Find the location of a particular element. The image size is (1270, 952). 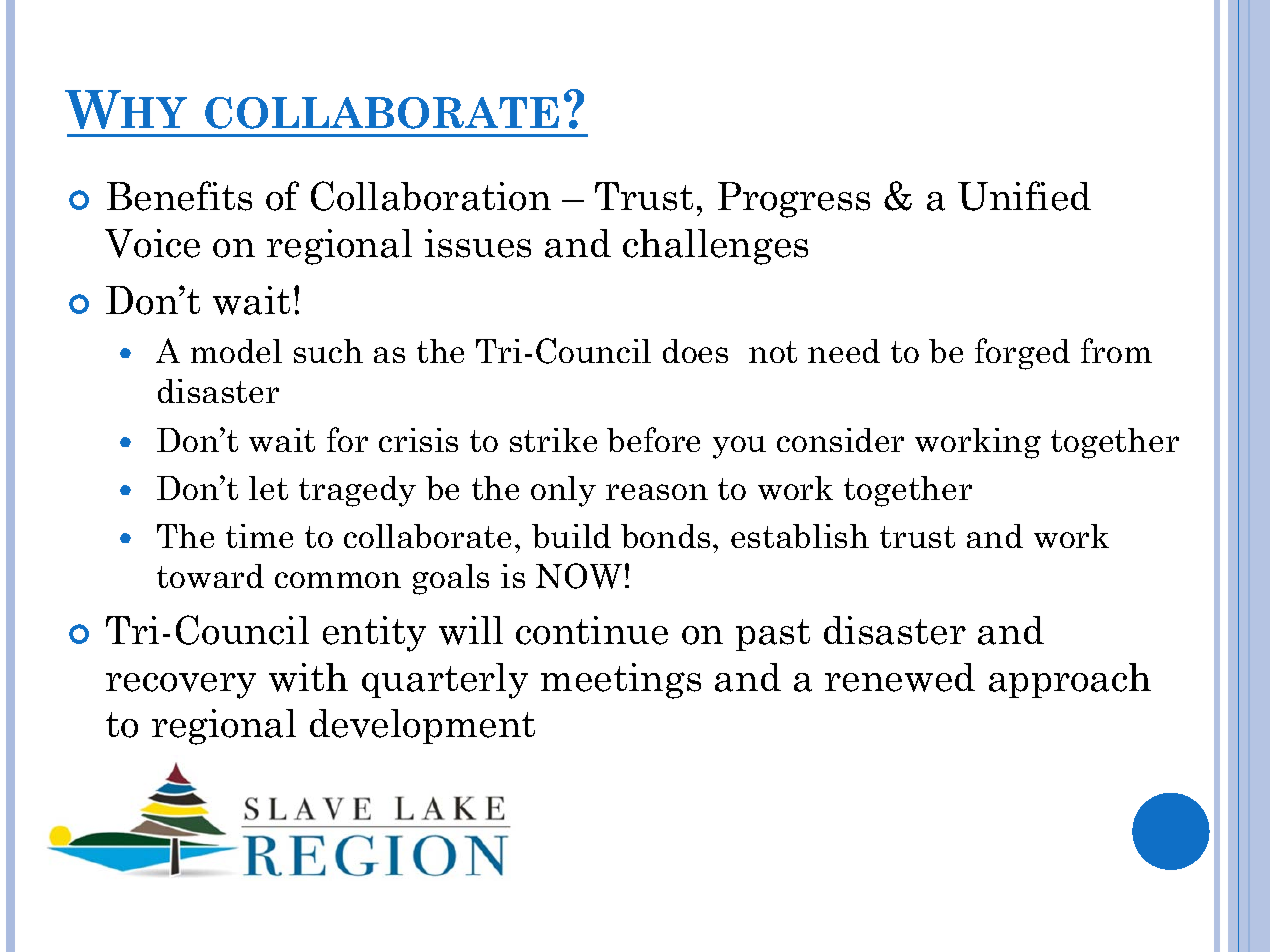

model is located at coordinates (236, 351).
